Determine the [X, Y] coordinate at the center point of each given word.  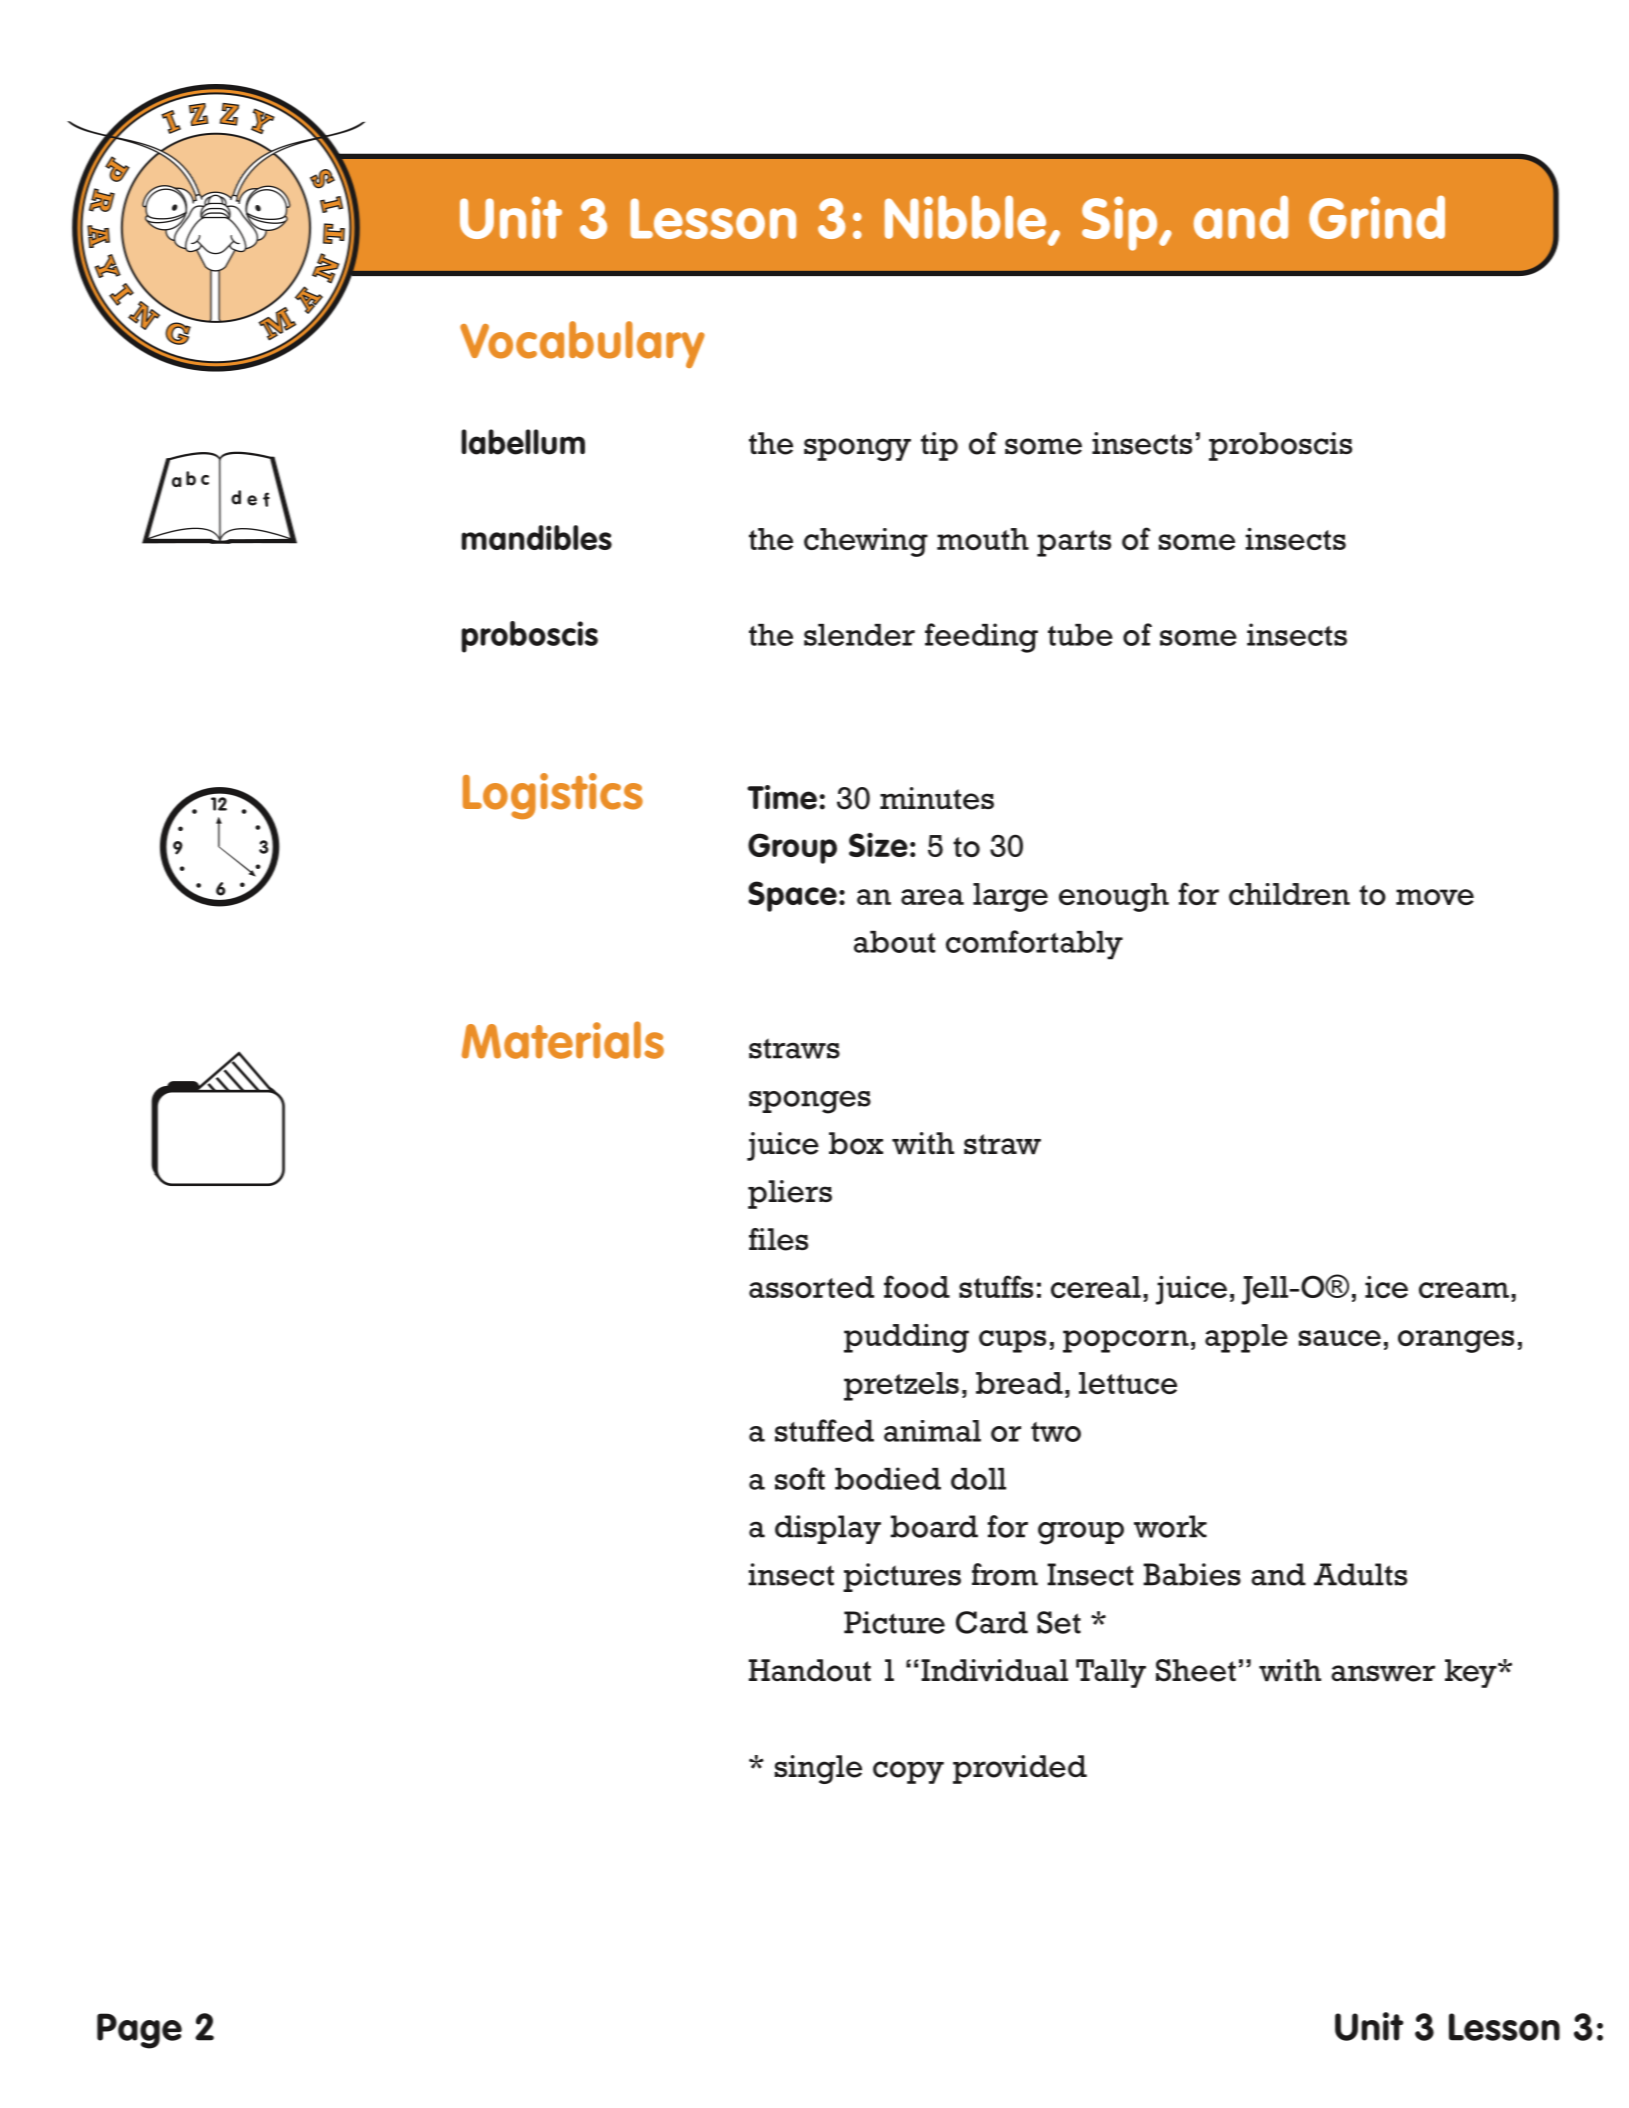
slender [859, 635]
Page [139, 2031]
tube [1080, 635]
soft [800, 1478]
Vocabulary [582, 344]
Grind [1377, 217]
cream [1464, 1290]
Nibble [967, 218]
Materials [563, 1040]
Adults [1360, 1574]
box [856, 1143]
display [828, 1529]
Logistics [553, 796]
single [818, 1769]
